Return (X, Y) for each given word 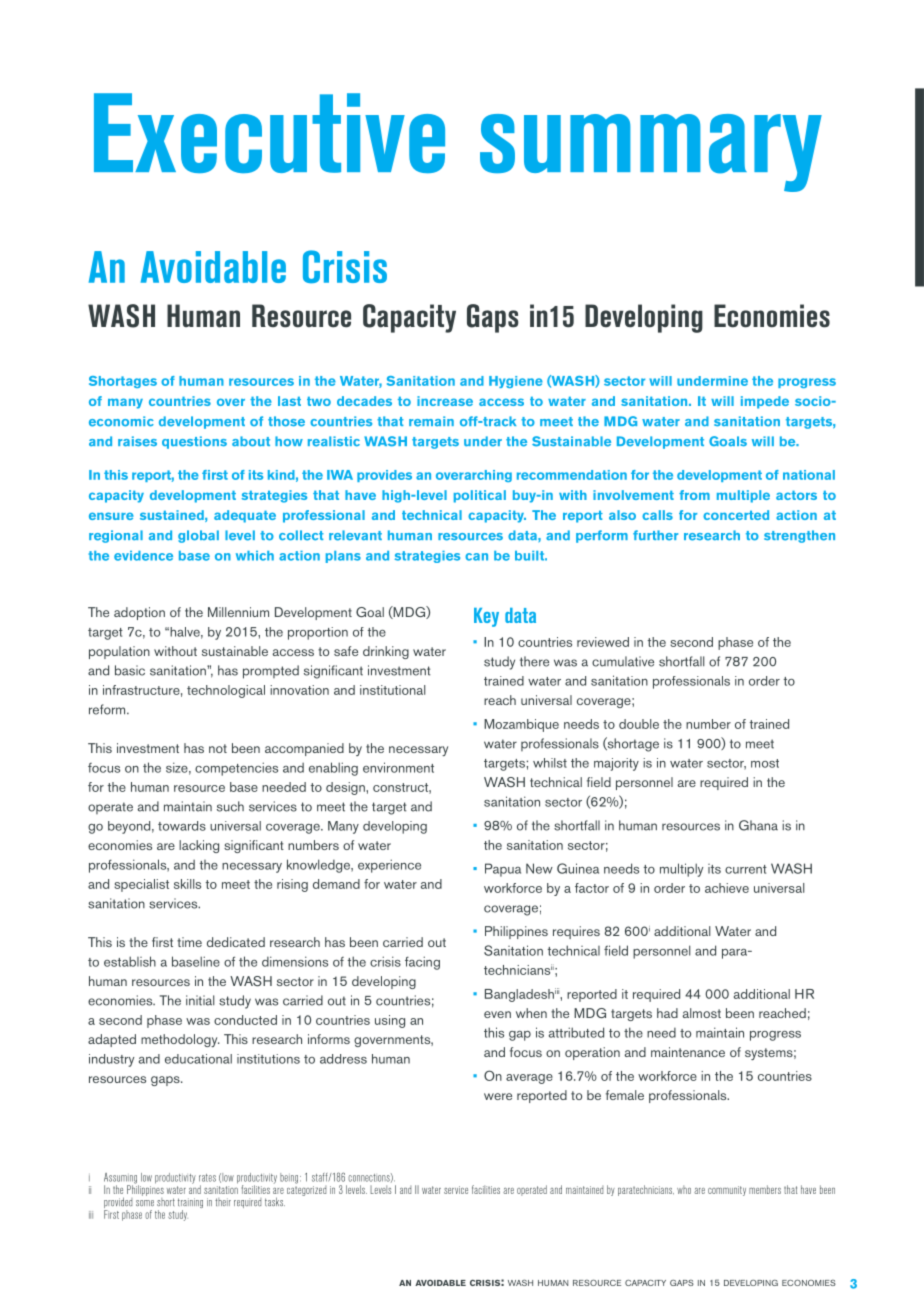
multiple (743, 496)
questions (194, 442)
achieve (727, 888)
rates (207, 1178)
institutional (393, 690)
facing (422, 963)
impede (765, 402)
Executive (269, 133)
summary (651, 153)
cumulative (623, 661)
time (189, 942)
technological (226, 691)
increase (445, 401)
